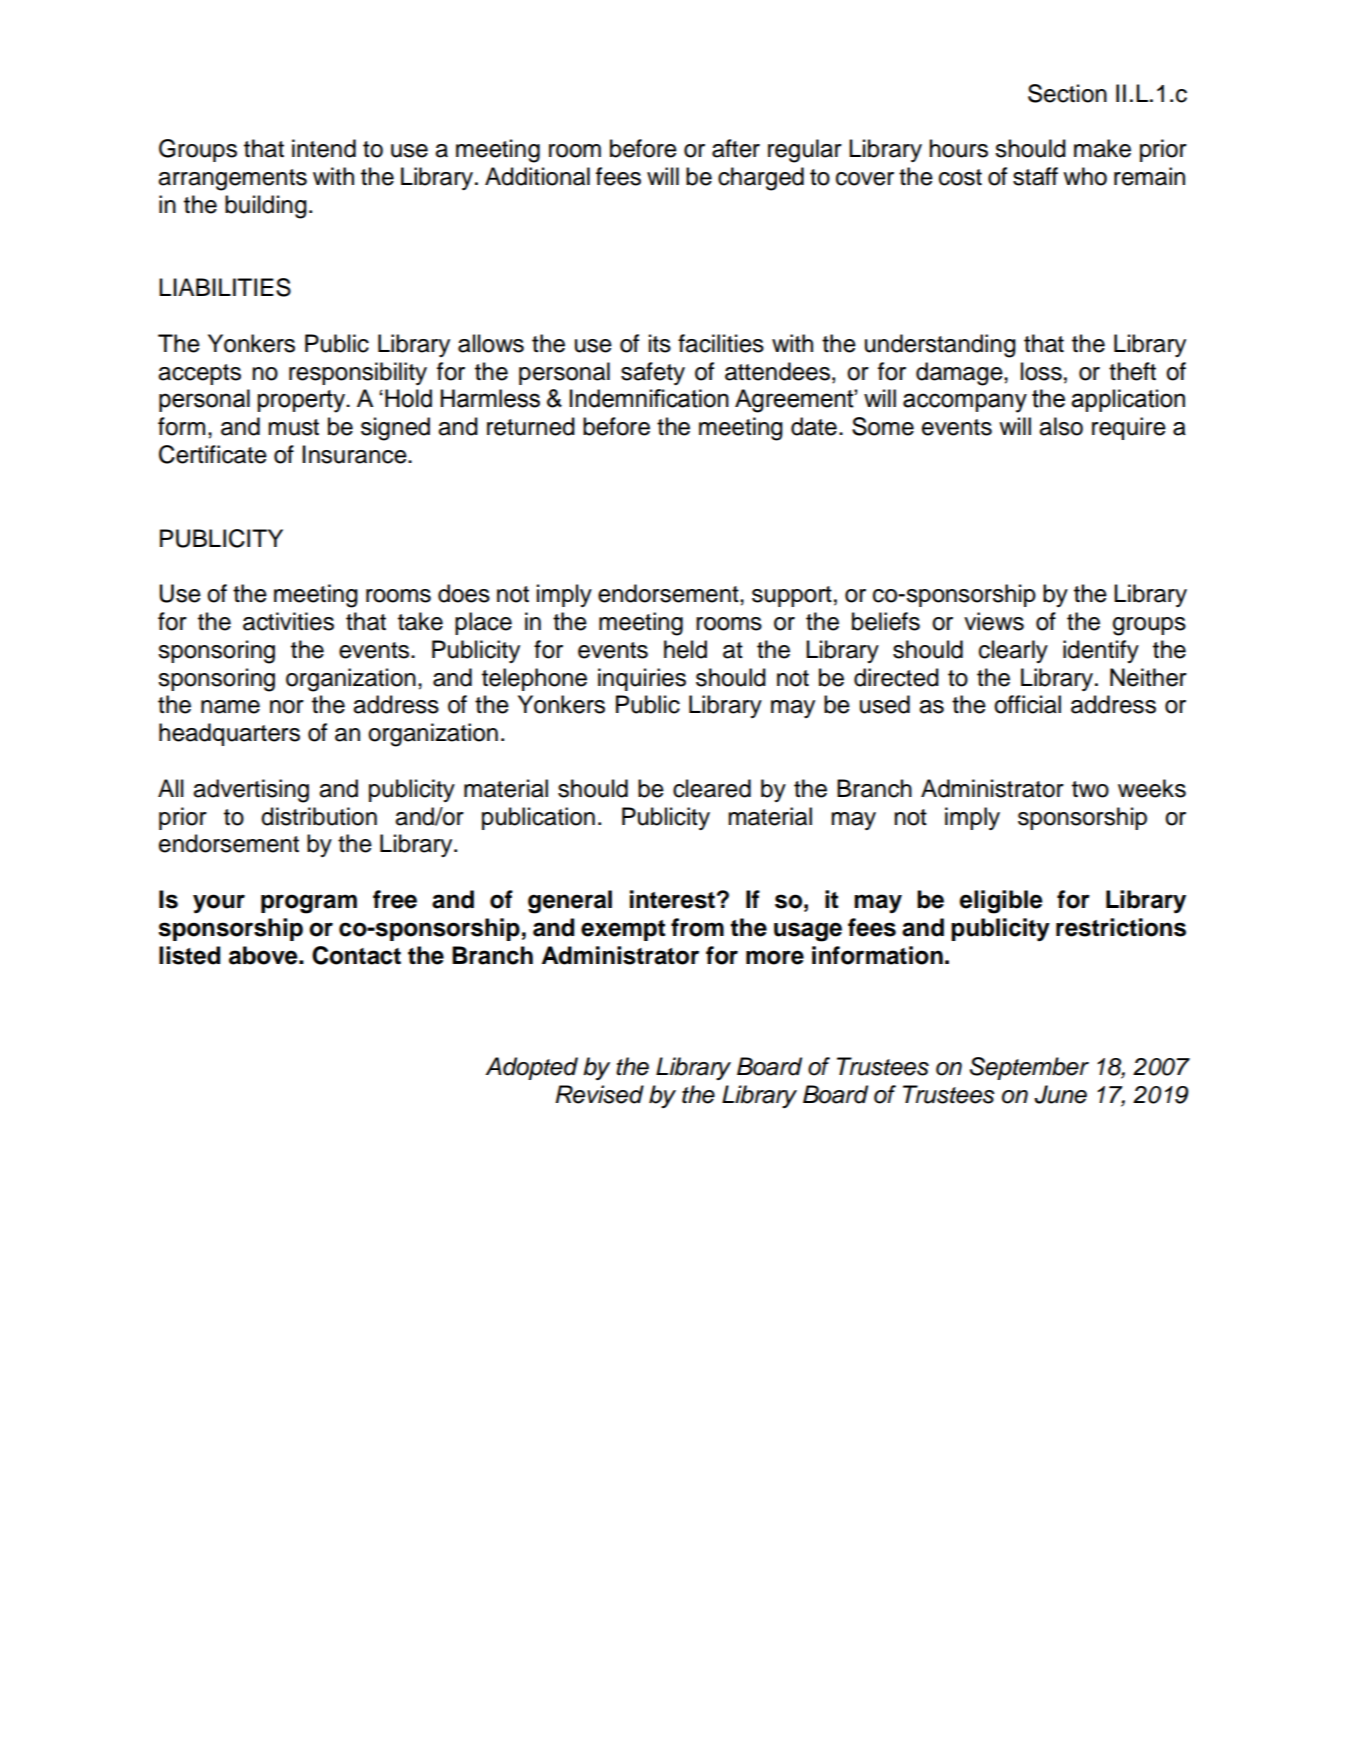 The width and height of the screenshot is (1345, 1741). I want to click on views, so click(994, 621).
